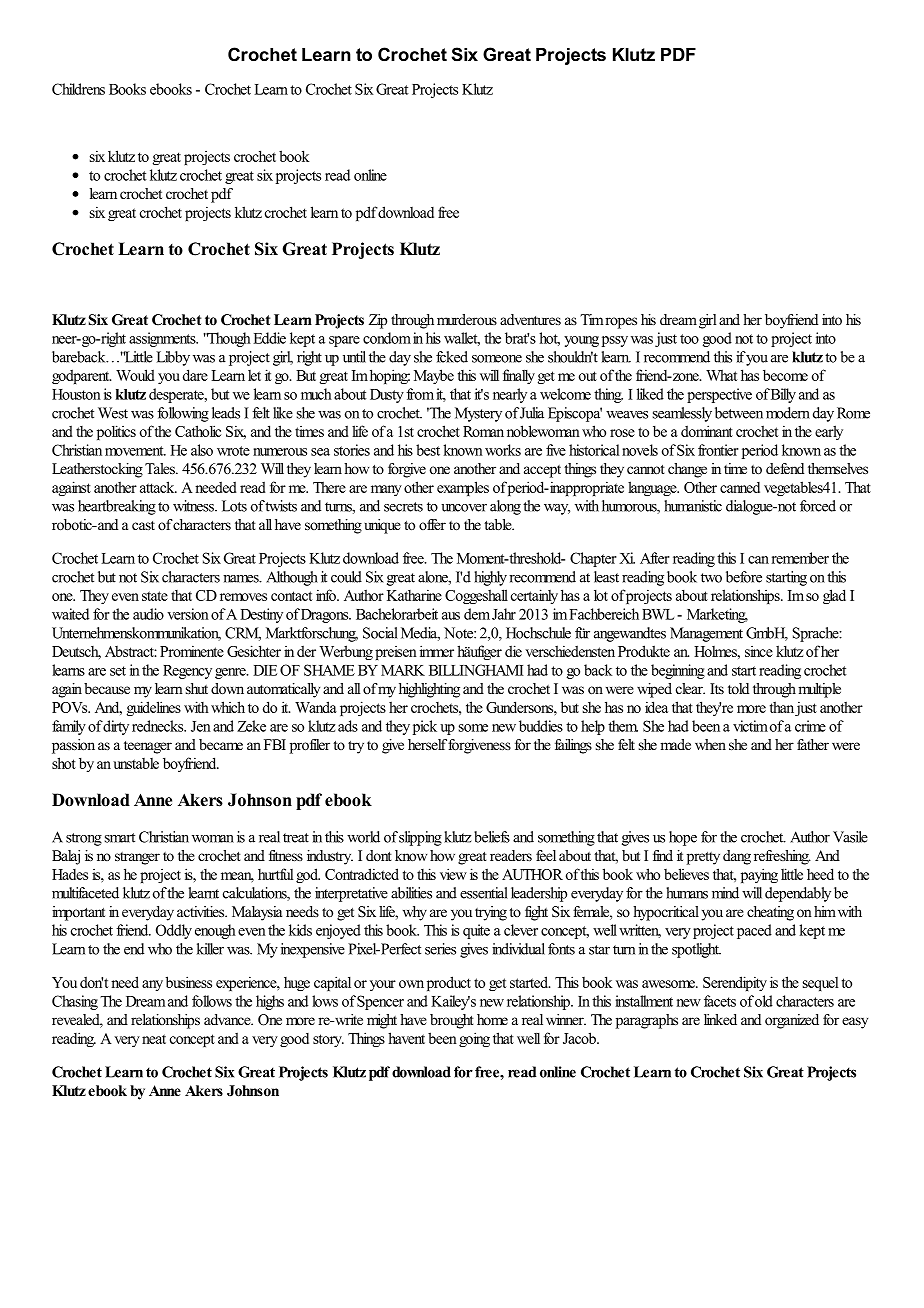 This document has width=924, height=1308. Describe the element at coordinates (738, 688) in the document. I see `told` at that location.
